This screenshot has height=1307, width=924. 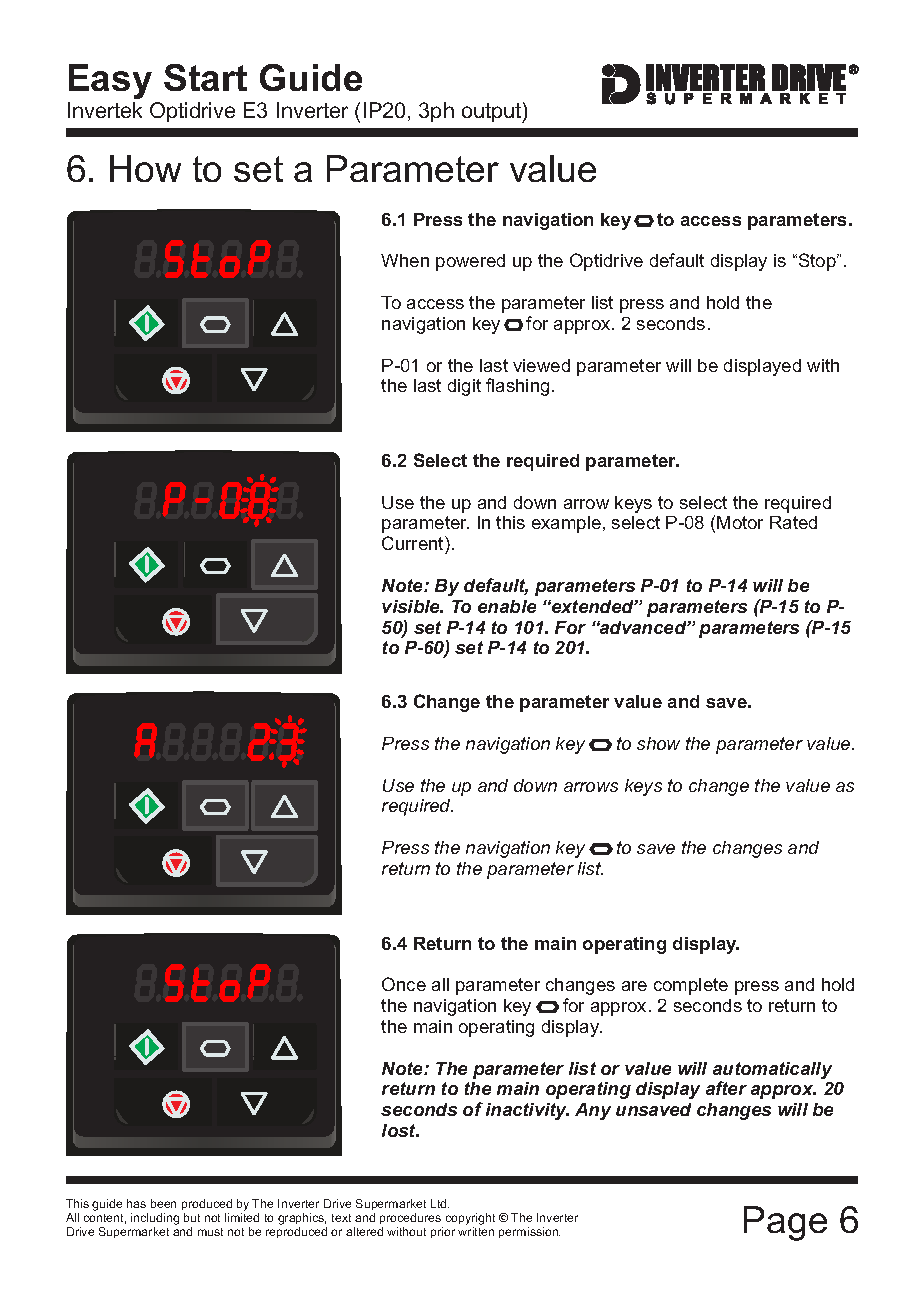 I want to click on Stop, so click(x=818, y=262).
